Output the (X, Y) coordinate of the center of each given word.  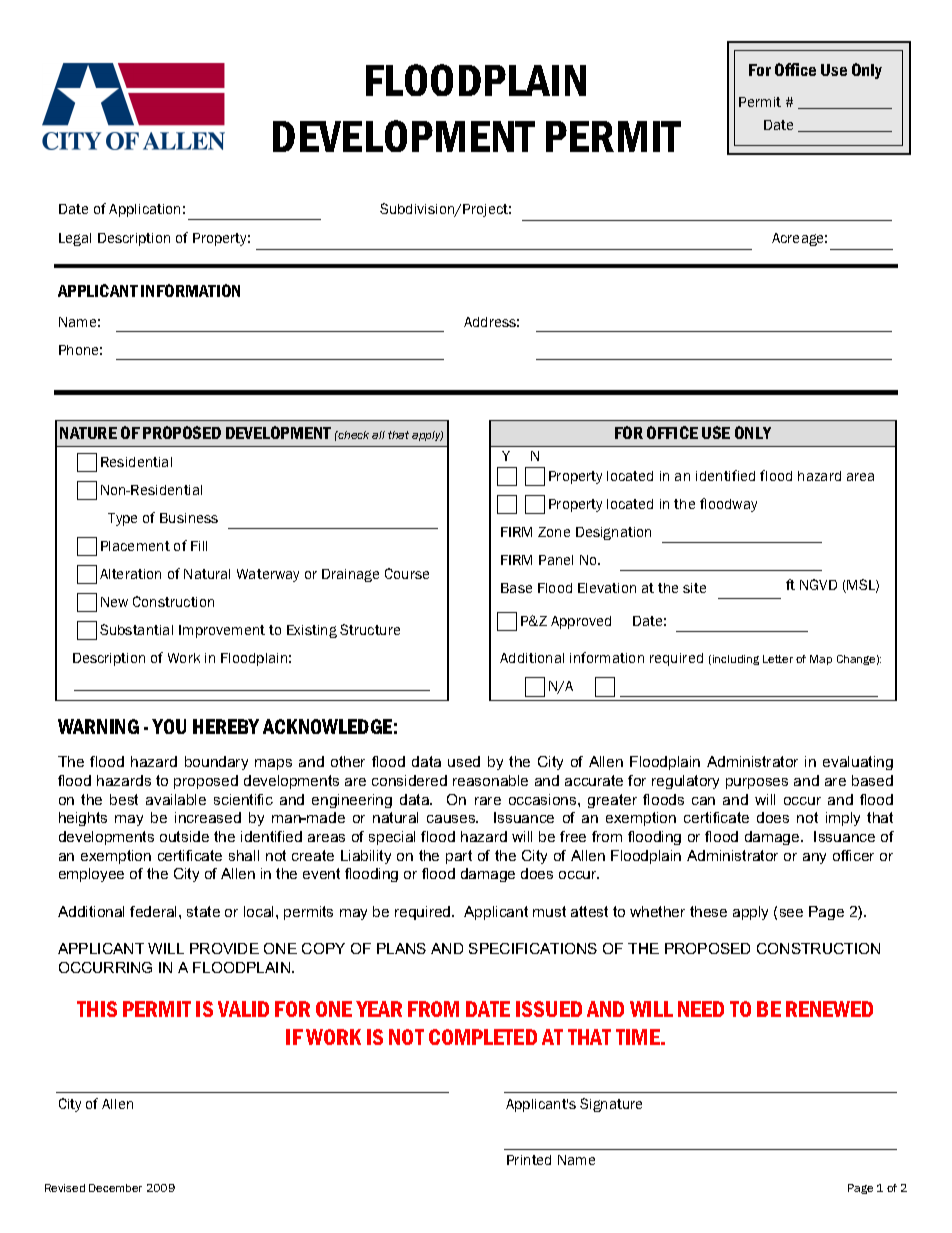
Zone (554, 532)
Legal (75, 239)
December (115, 1188)
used (464, 761)
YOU (169, 726)
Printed (529, 1160)
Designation (613, 533)
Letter (778, 659)
